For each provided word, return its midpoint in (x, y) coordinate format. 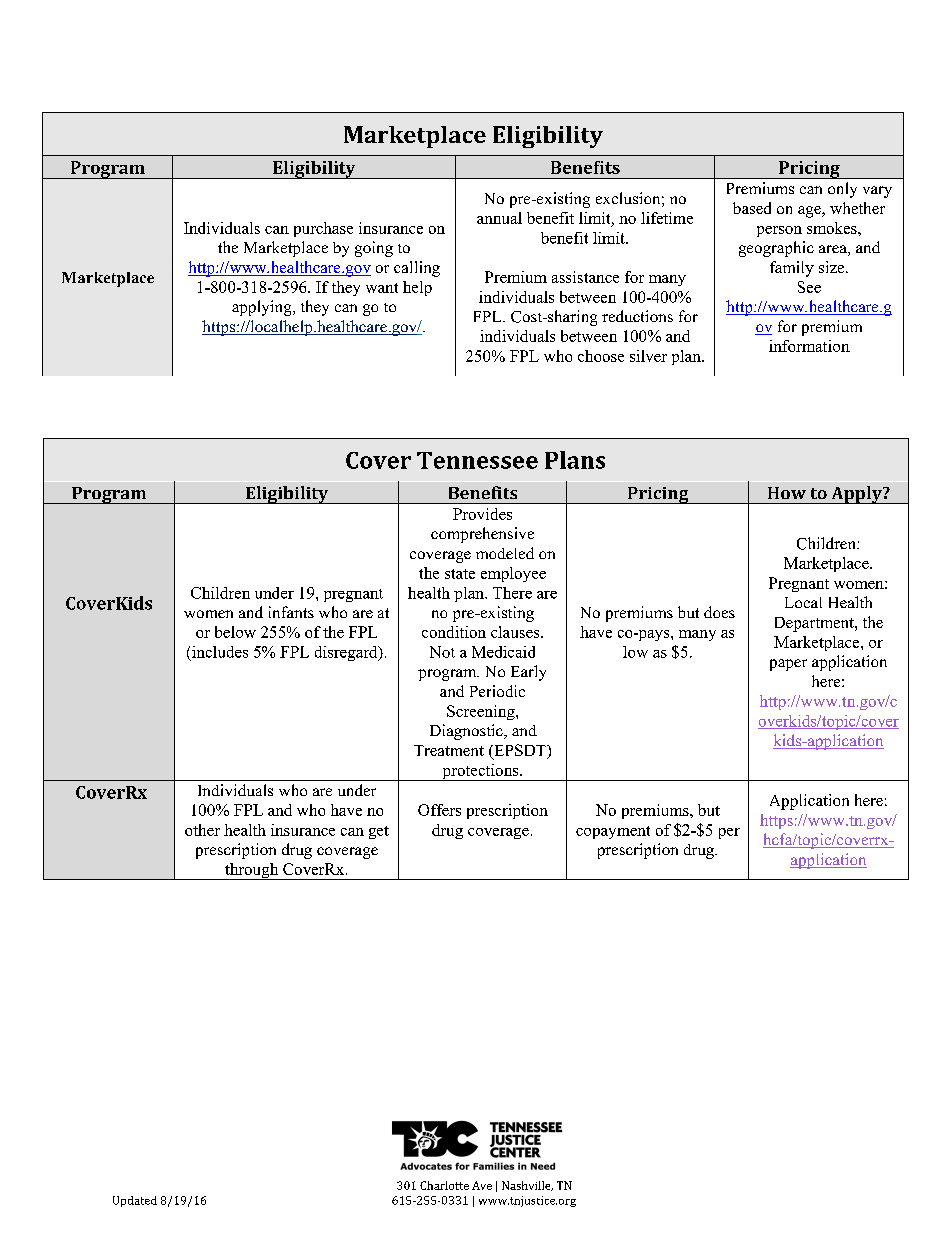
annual (499, 218)
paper (788, 665)
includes (220, 652)
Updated (135, 1201)
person (779, 231)
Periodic (497, 691)
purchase (323, 229)
